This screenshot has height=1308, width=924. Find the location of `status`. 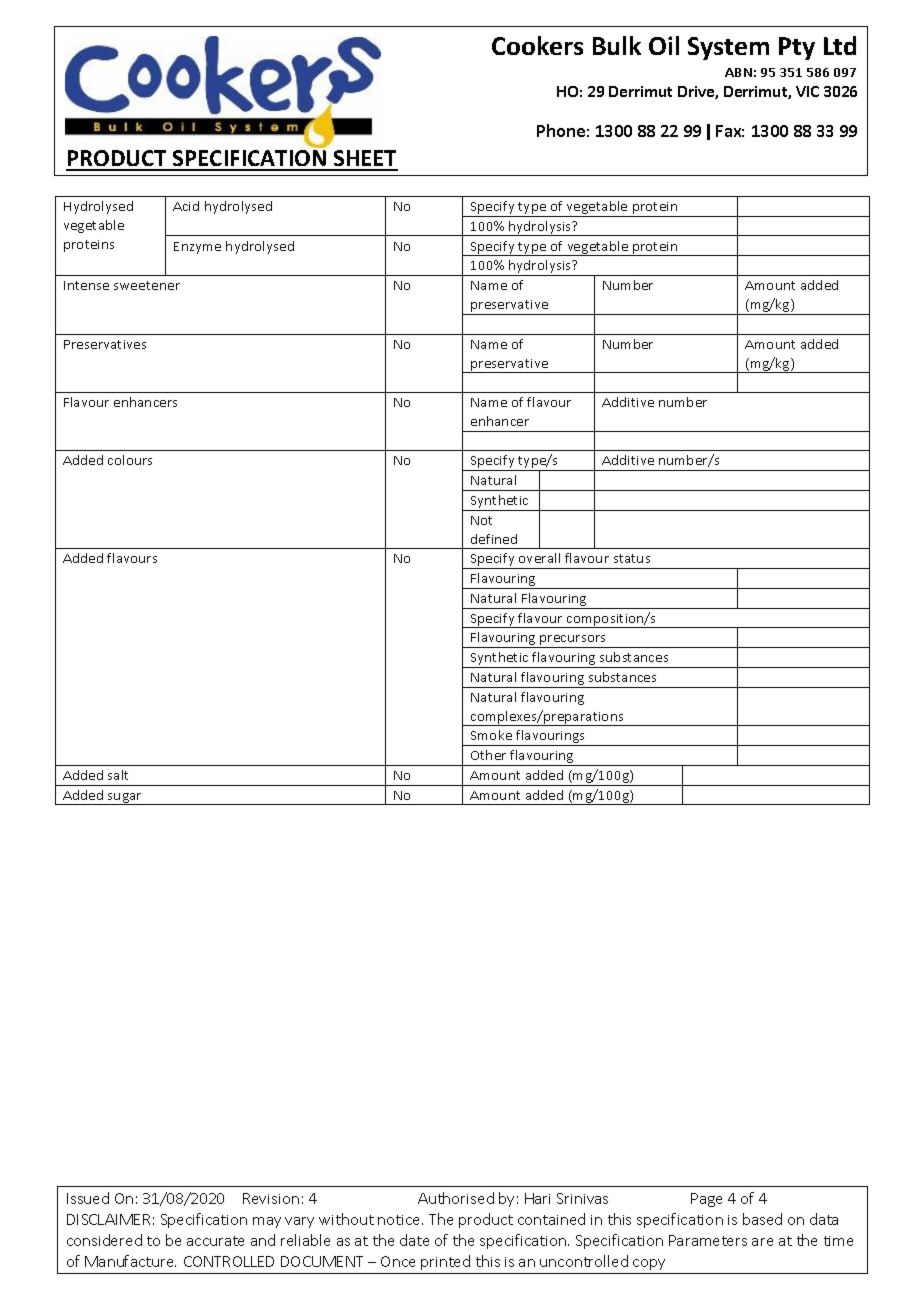

status is located at coordinates (632, 558).
